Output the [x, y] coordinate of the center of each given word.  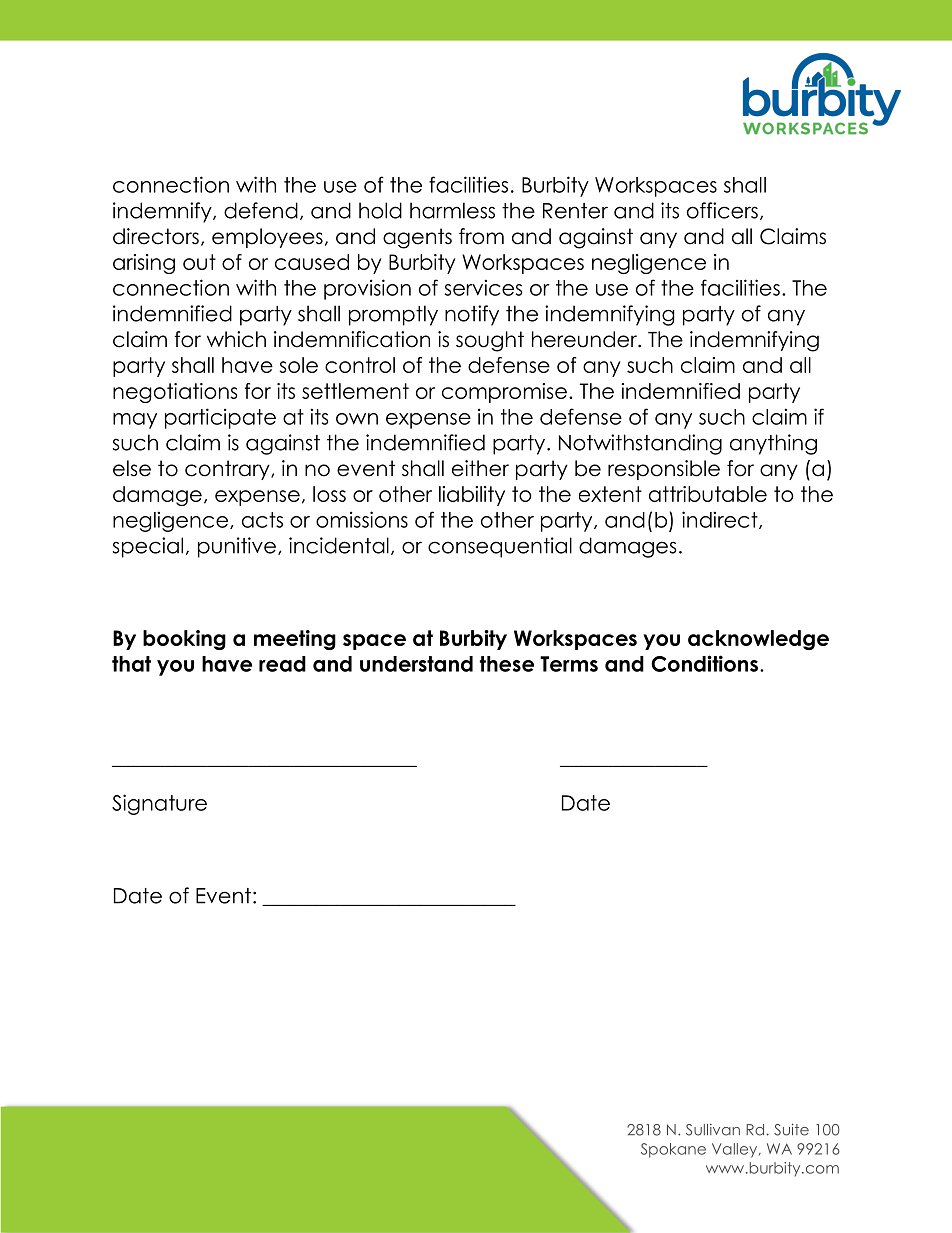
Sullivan [713, 1130]
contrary [228, 470]
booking [184, 640]
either [480, 468]
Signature [159, 804]
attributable [708, 494]
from [481, 236]
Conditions [704, 663]
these [507, 664]
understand [416, 664]
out [199, 262]
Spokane [673, 1150]
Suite [791, 1129]
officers [722, 210]
